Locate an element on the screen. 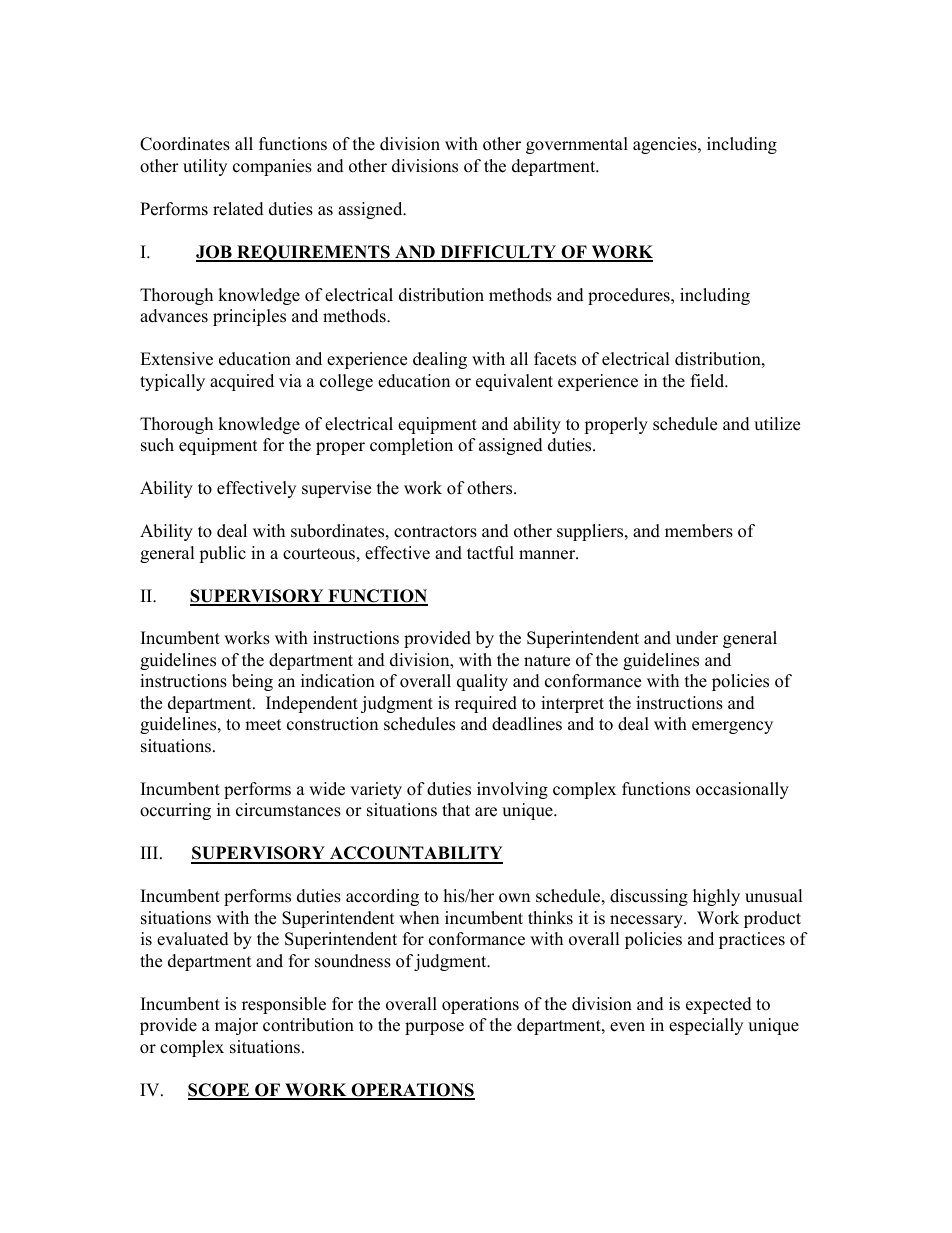 This screenshot has width=952, height=1233. utility is located at coordinates (205, 167).
